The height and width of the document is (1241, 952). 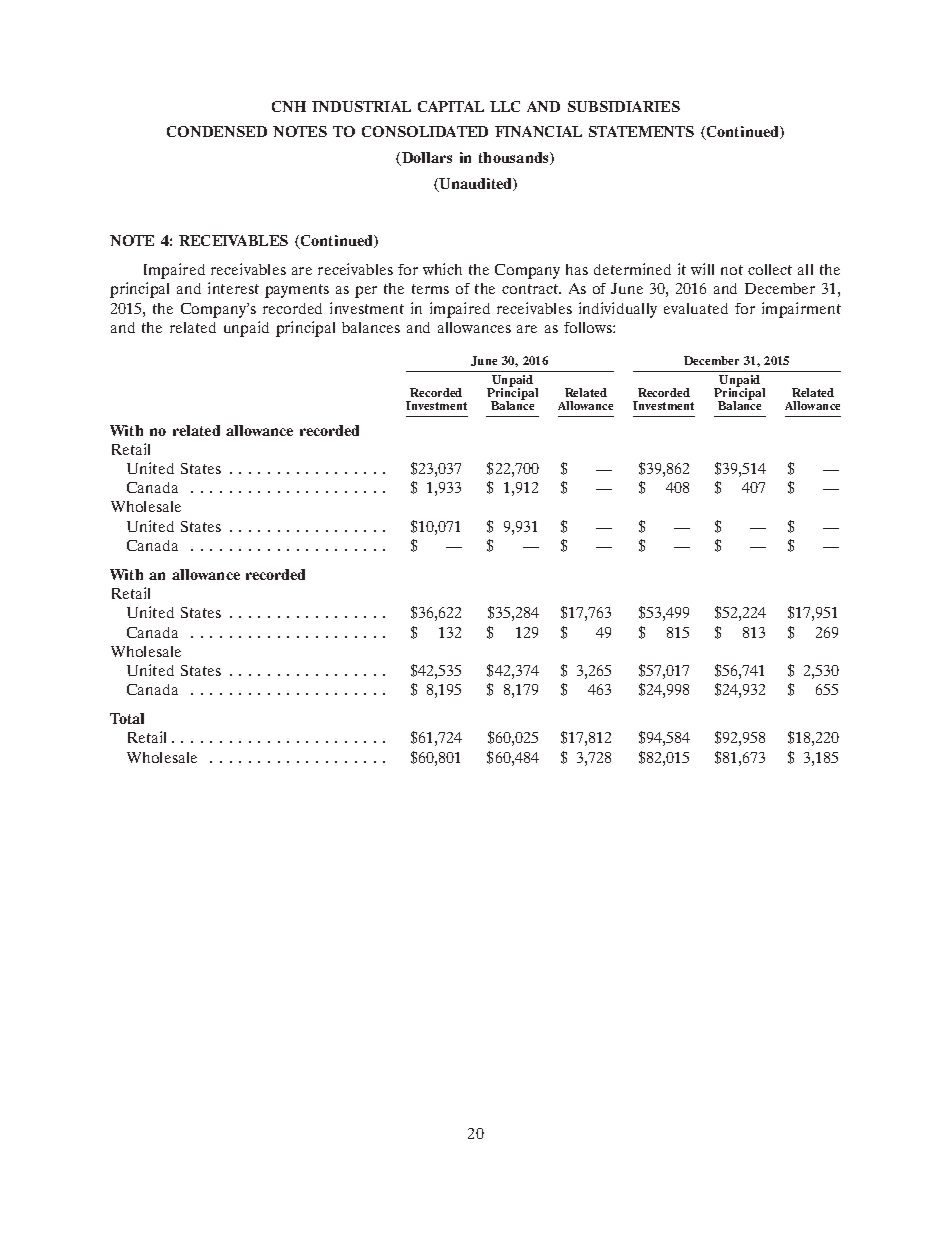 What do you see at coordinates (127, 718) in the document?
I see `Total` at bounding box center [127, 718].
